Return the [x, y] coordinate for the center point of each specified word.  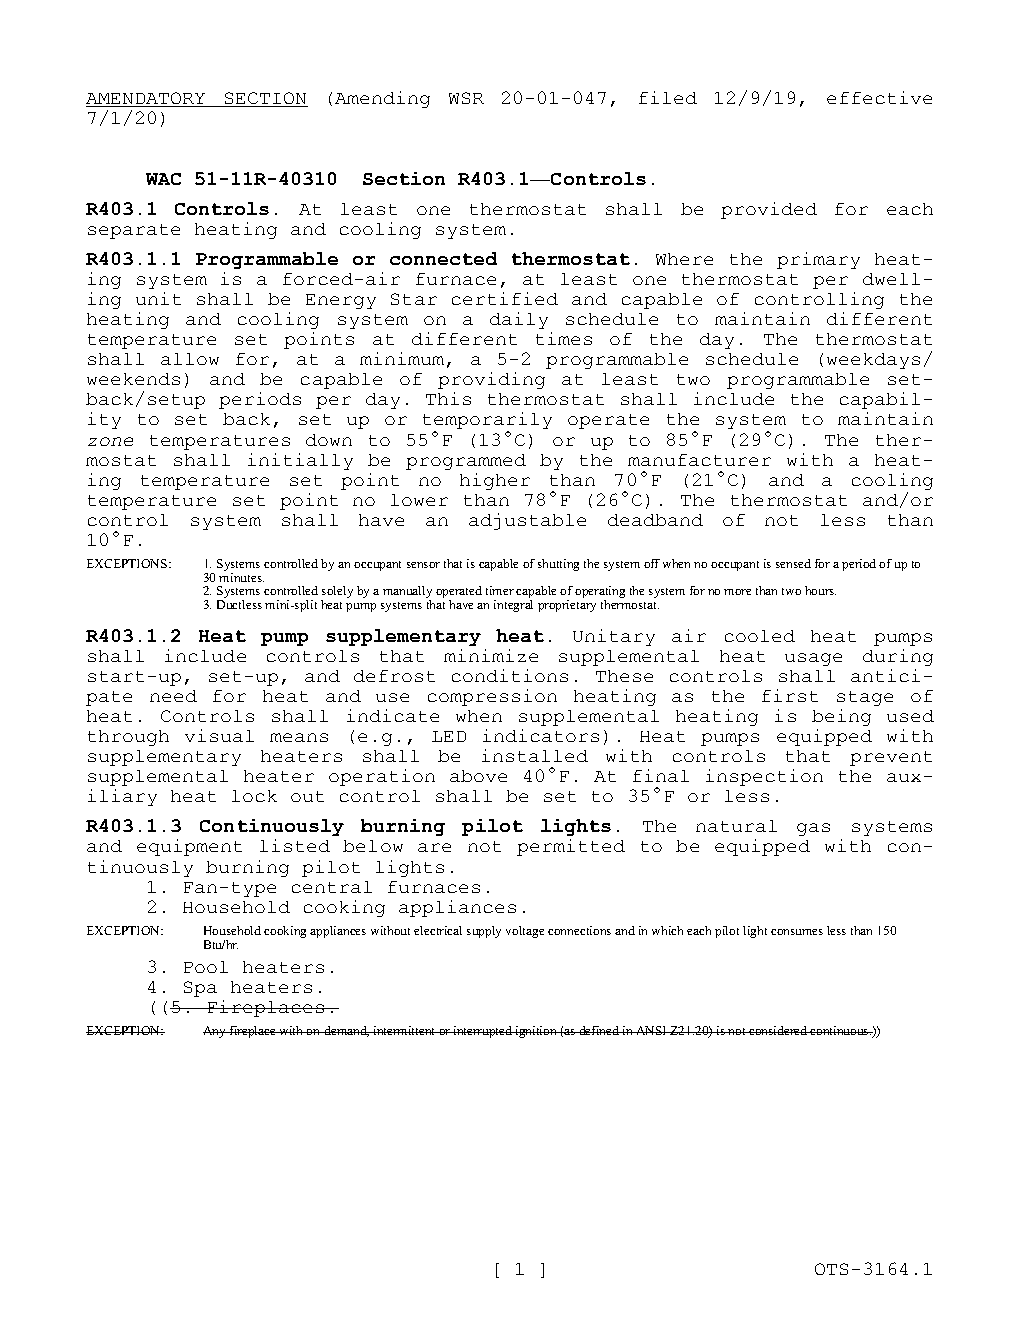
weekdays [873, 361]
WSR [466, 98]
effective [879, 97]
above [478, 776]
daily [519, 320]
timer [500, 590]
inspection [764, 777]
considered [778, 1030]
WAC [163, 179]
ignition [536, 1032]
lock [254, 796]
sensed [793, 563]
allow [190, 359]
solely [337, 593]
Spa [200, 989]
